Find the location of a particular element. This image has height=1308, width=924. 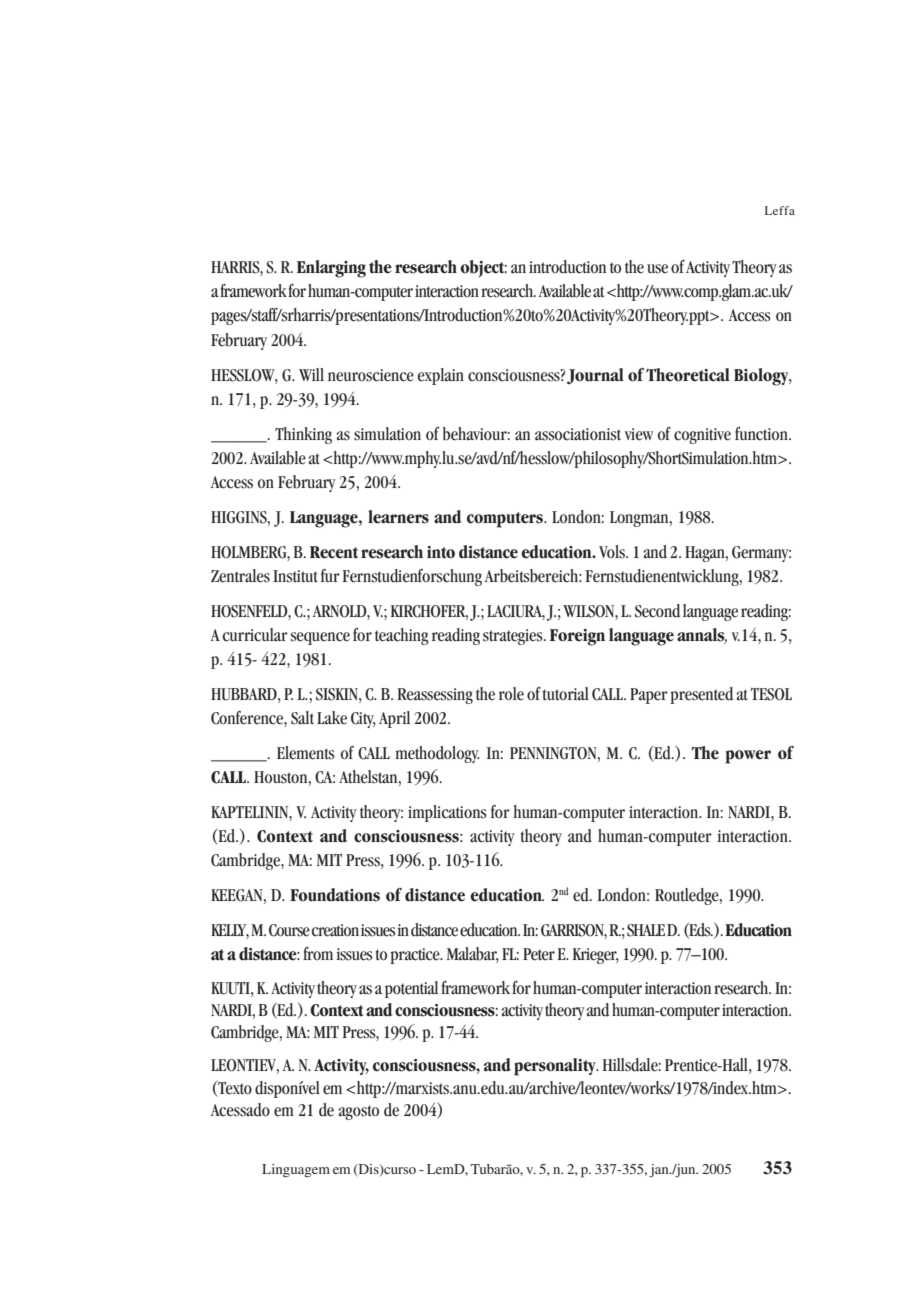

Enlarging is located at coordinates (331, 269).
